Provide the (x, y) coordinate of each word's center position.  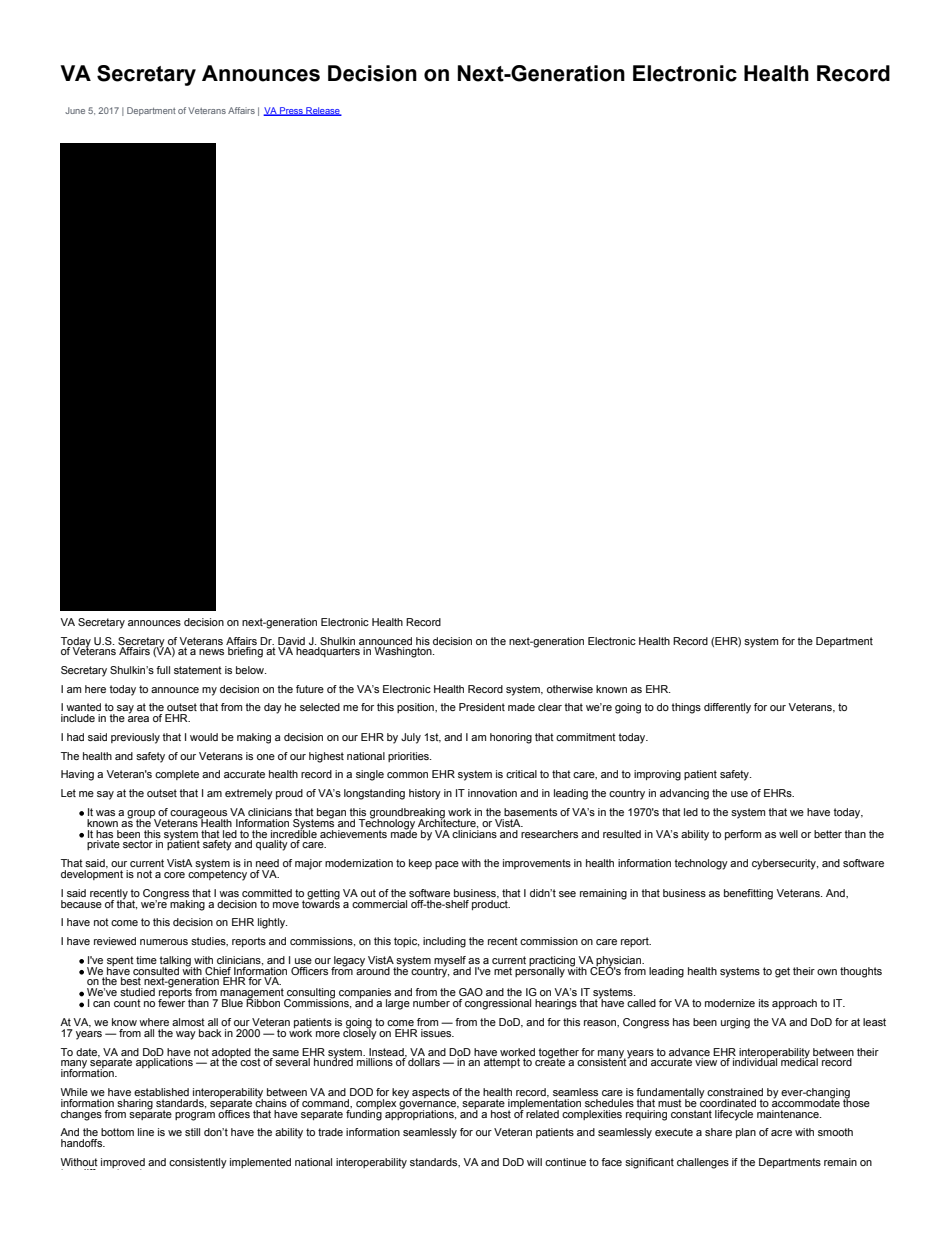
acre (781, 1133)
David (291, 641)
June (75, 110)
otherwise (570, 689)
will (534, 1162)
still (192, 1132)
